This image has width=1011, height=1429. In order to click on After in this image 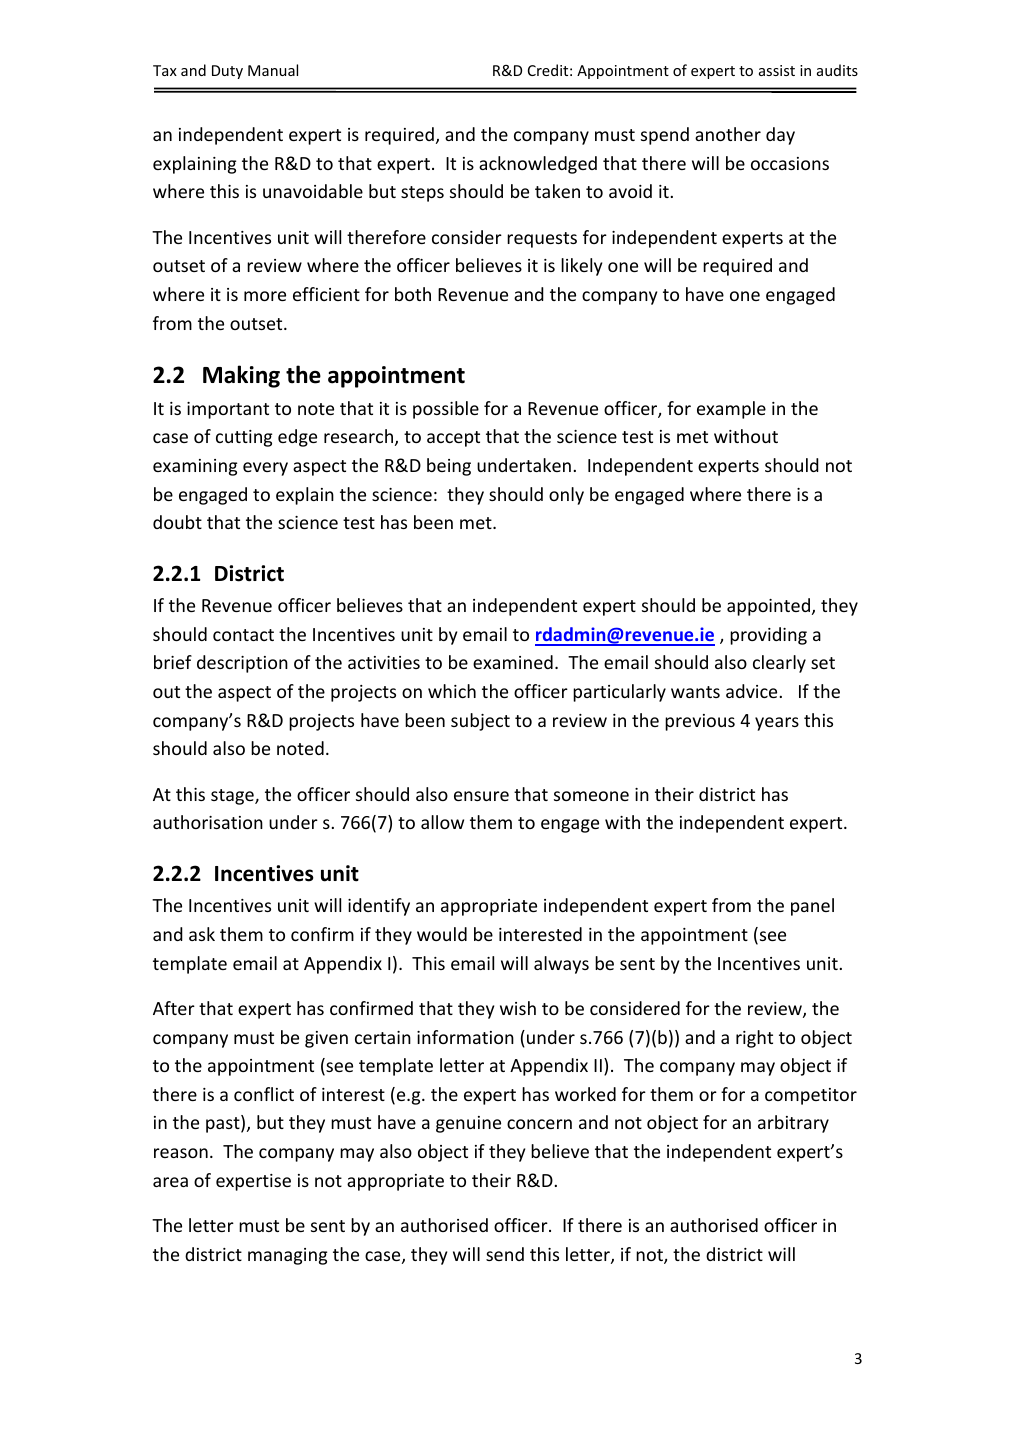, I will do `click(174, 1008)`.
